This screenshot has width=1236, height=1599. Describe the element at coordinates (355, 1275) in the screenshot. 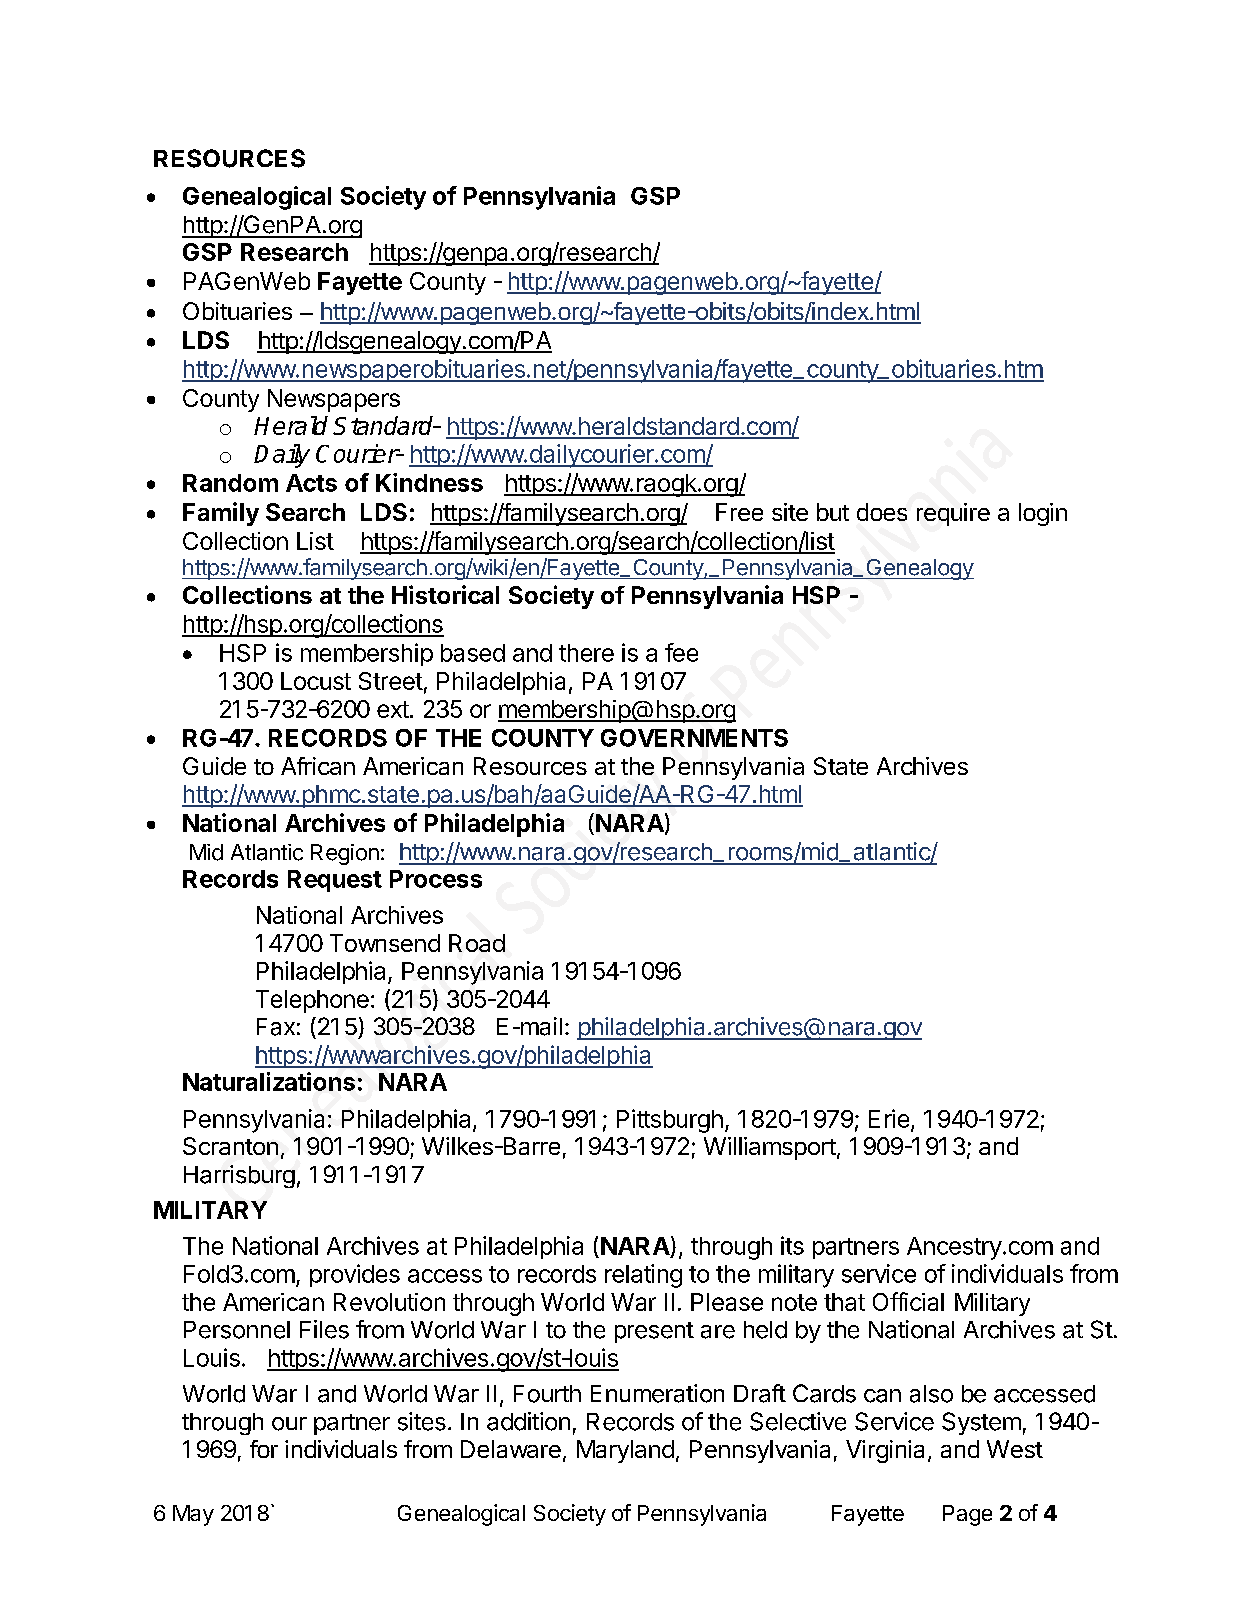

I see `provides` at that location.
